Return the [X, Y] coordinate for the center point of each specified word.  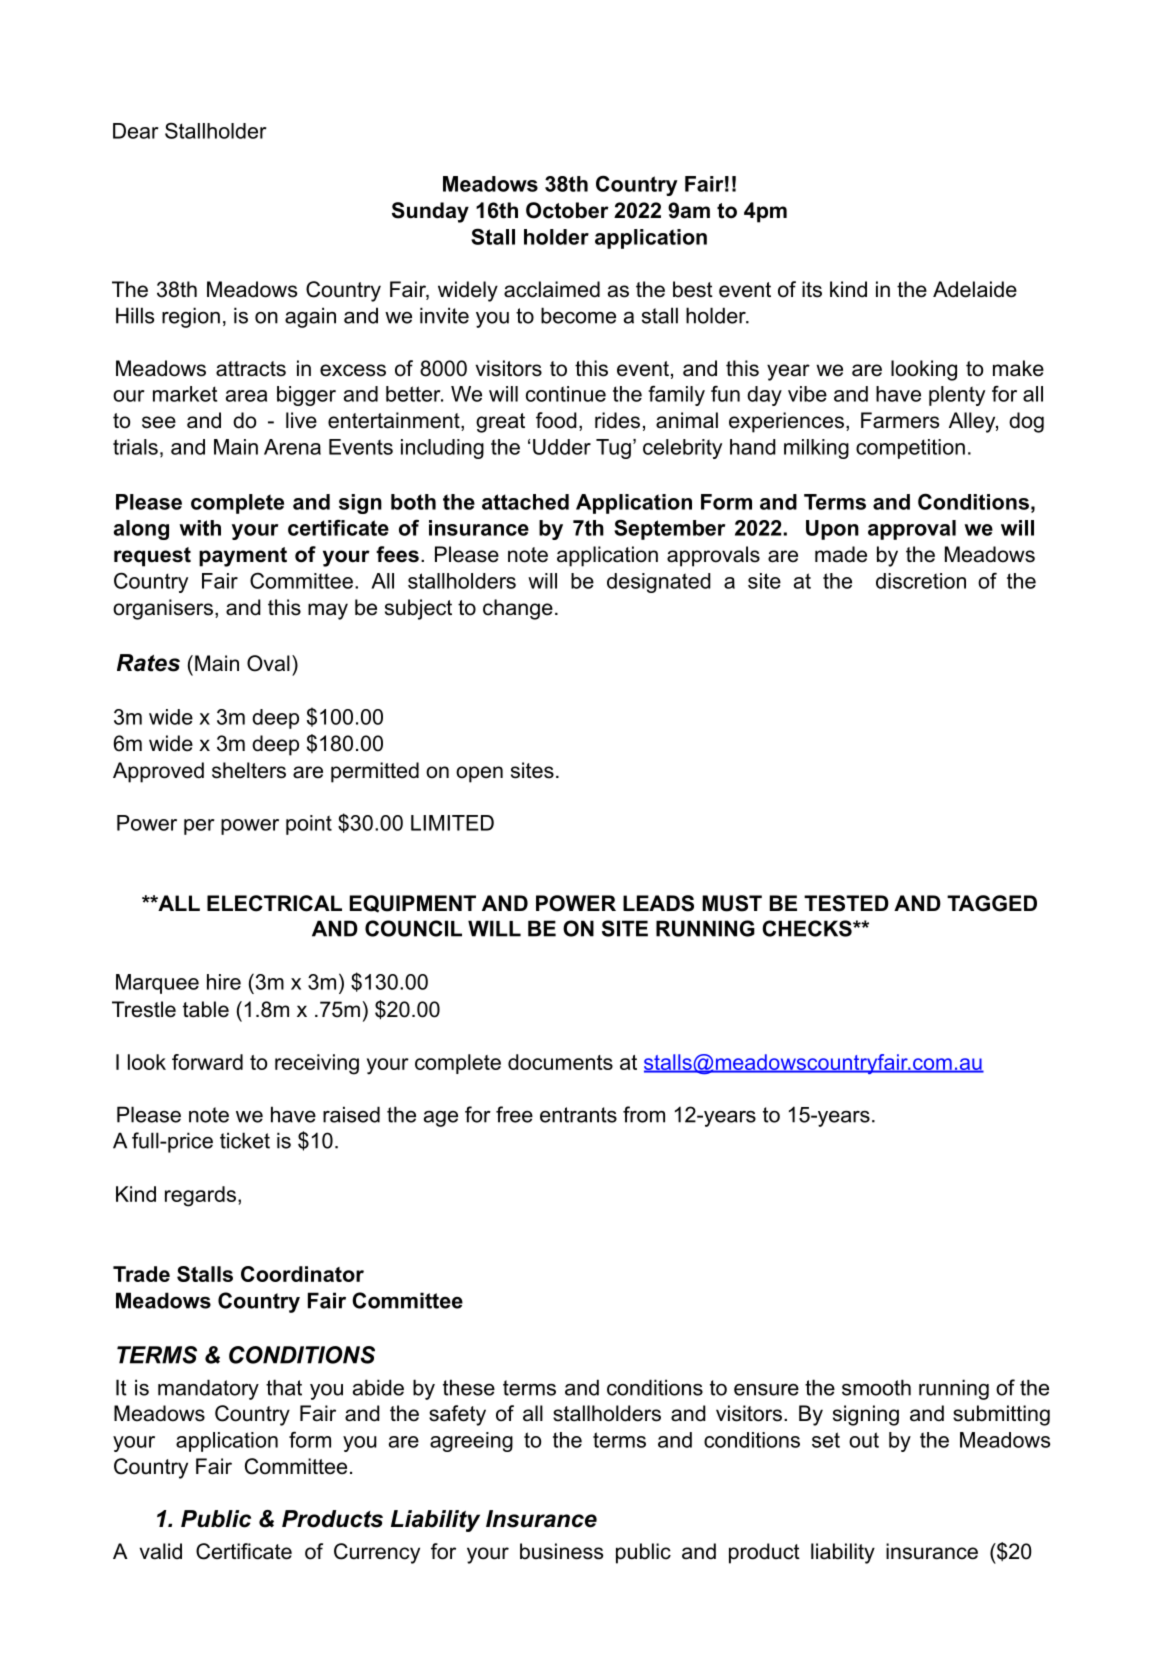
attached [525, 502]
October [567, 210]
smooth [876, 1387]
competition [910, 449]
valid [160, 1551]
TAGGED [992, 903]
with [200, 528]
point [309, 825]
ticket [245, 1140]
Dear [136, 131]
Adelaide [975, 289]
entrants [578, 1115]
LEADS [658, 903]
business [561, 1551]
